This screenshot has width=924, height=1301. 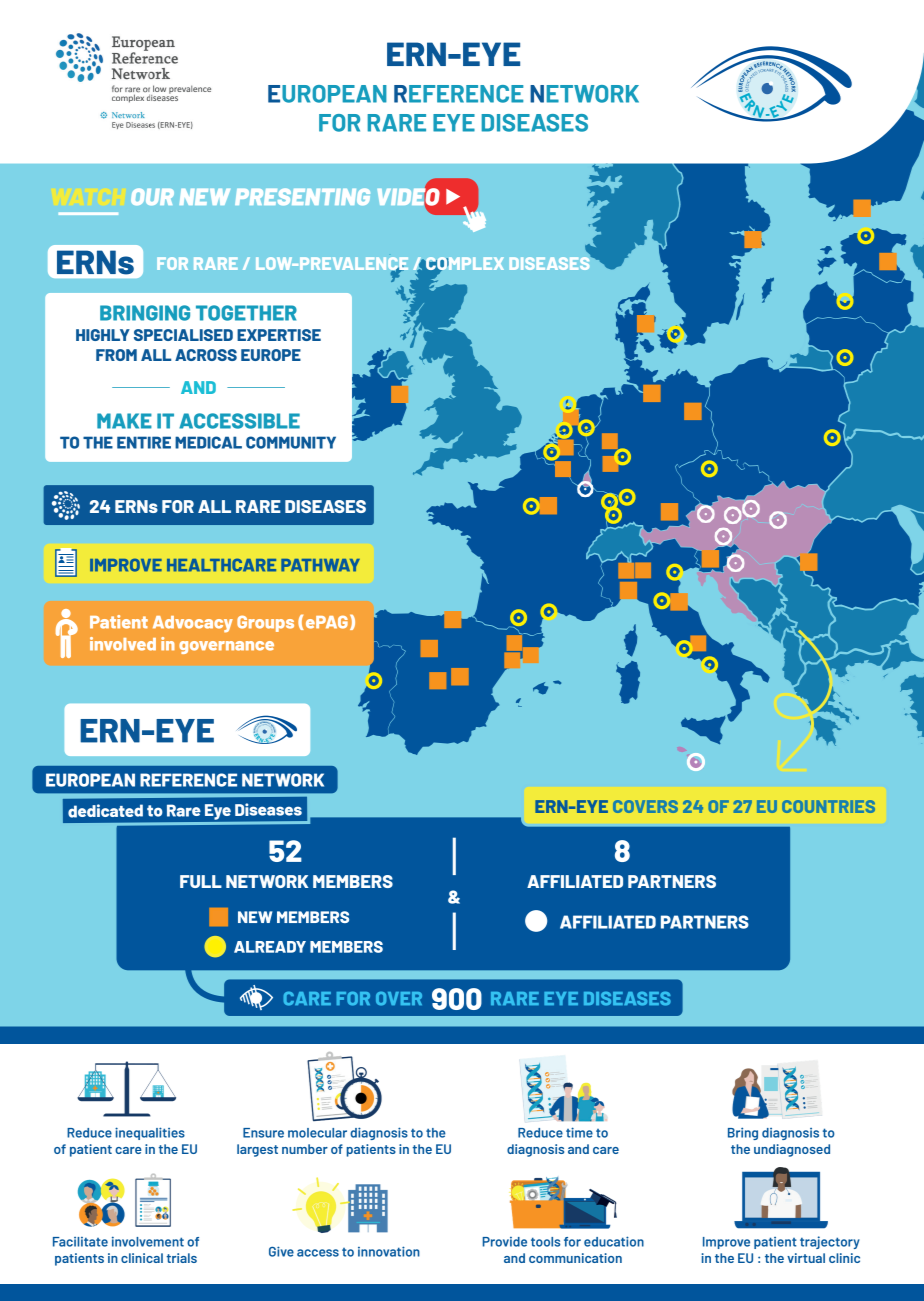 What do you see at coordinates (806, 1258) in the screenshot?
I see `virtual` at bounding box center [806, 1258].
